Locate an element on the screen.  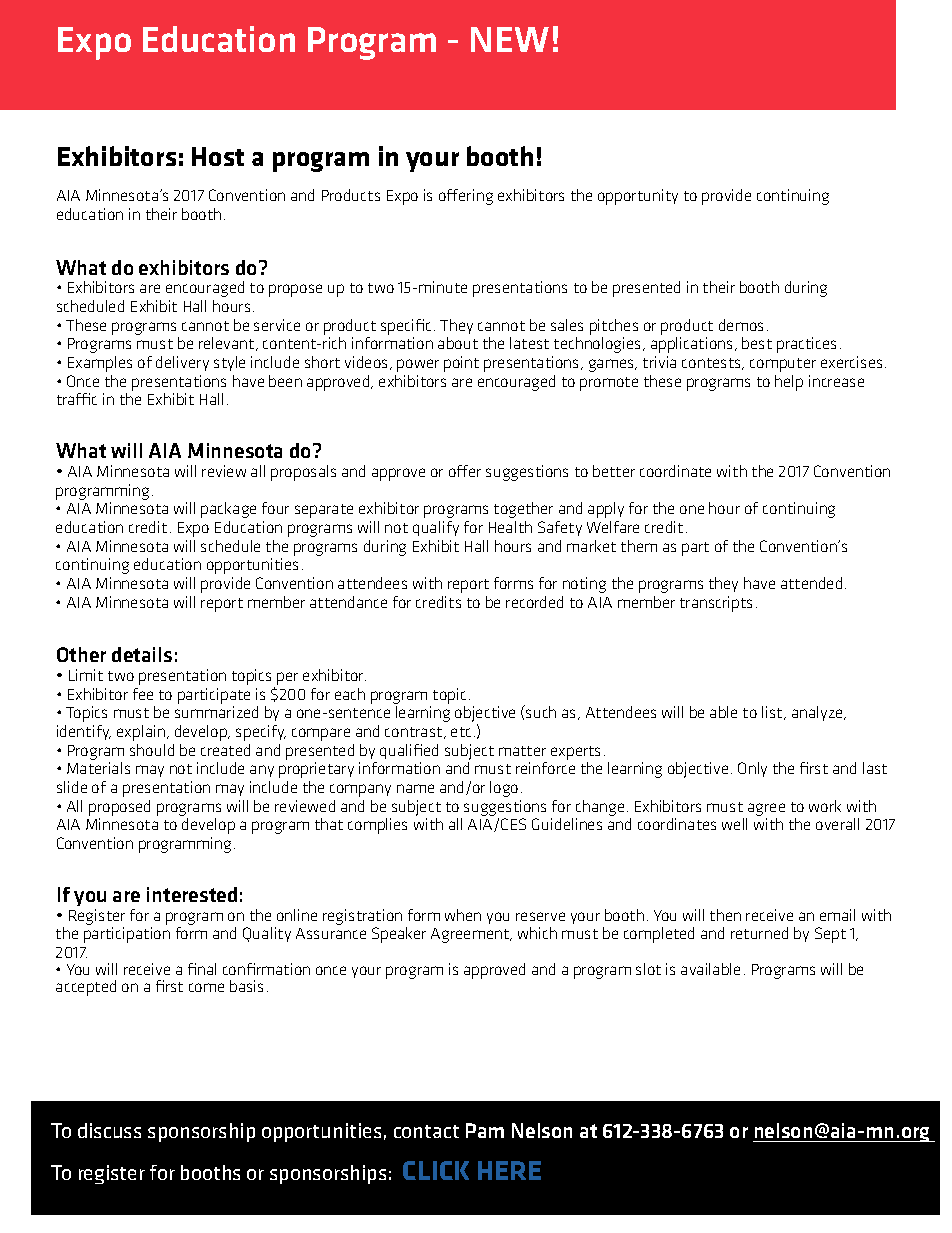
NEW is located at coordinates (510, 39).
